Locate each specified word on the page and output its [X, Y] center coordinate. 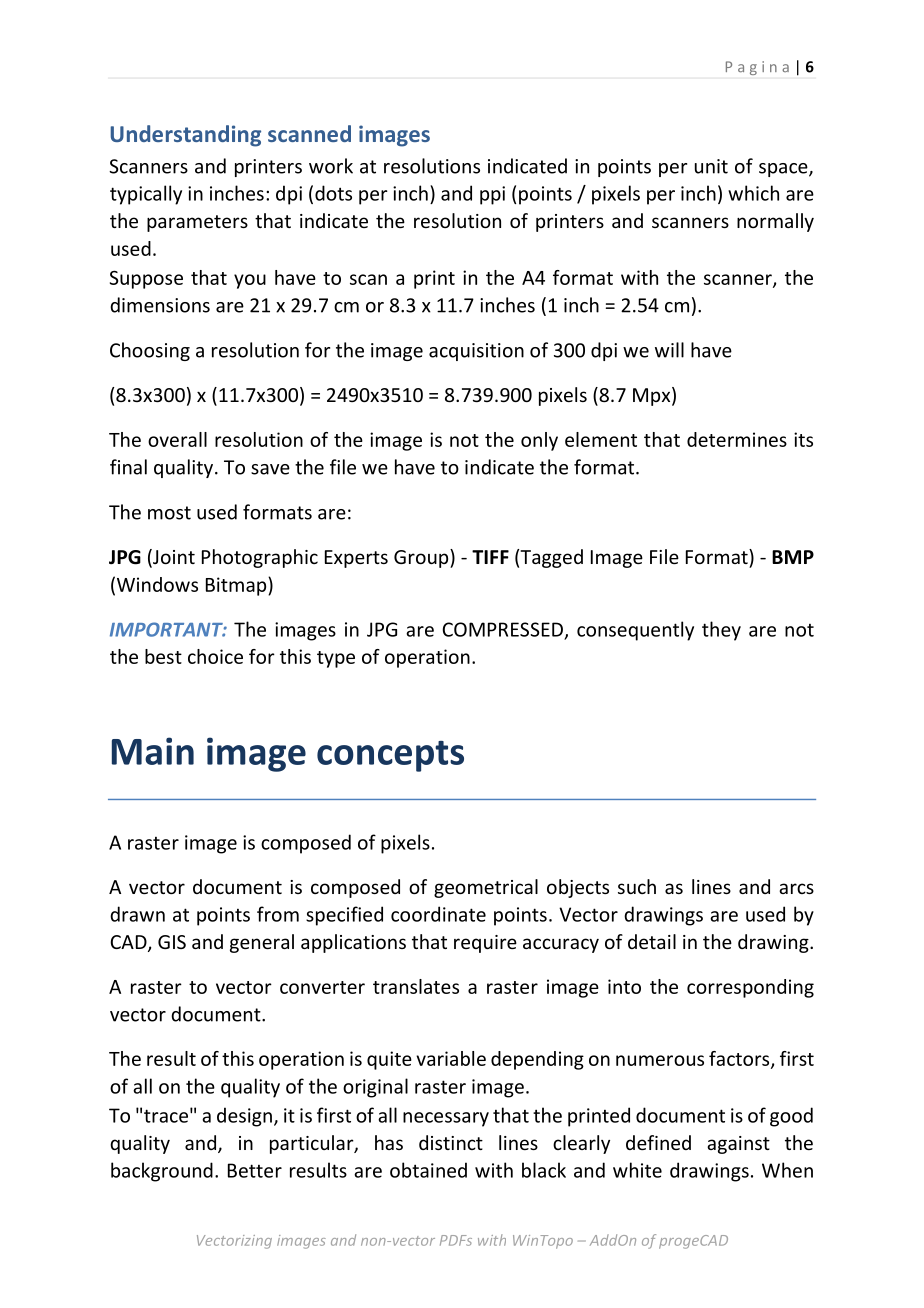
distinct [451, 1142]
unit [711, 166]
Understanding [185, 136]
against [738, 1145]
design [244, 1117]
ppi [492, 195]
